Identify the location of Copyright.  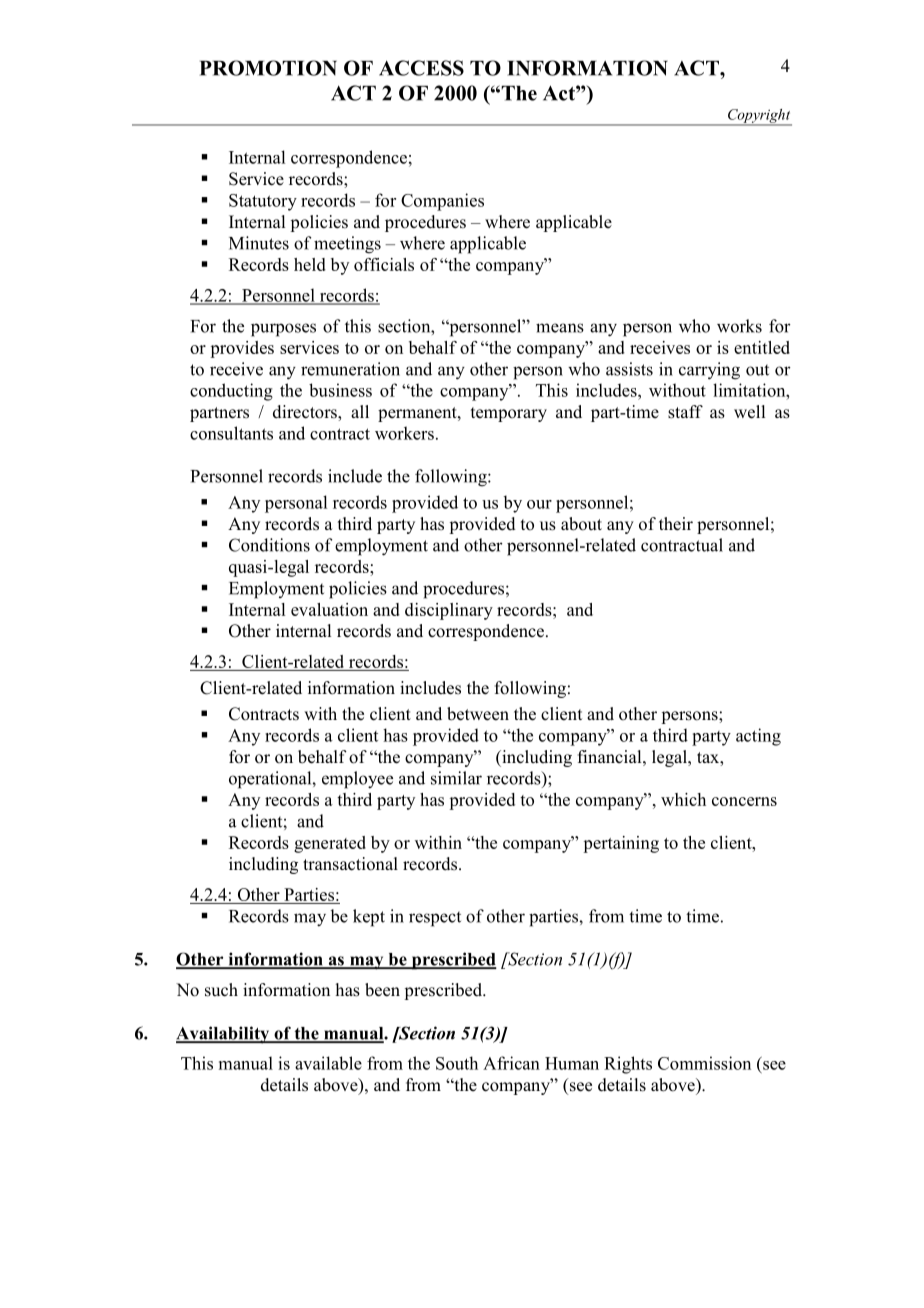
(759, 117).
